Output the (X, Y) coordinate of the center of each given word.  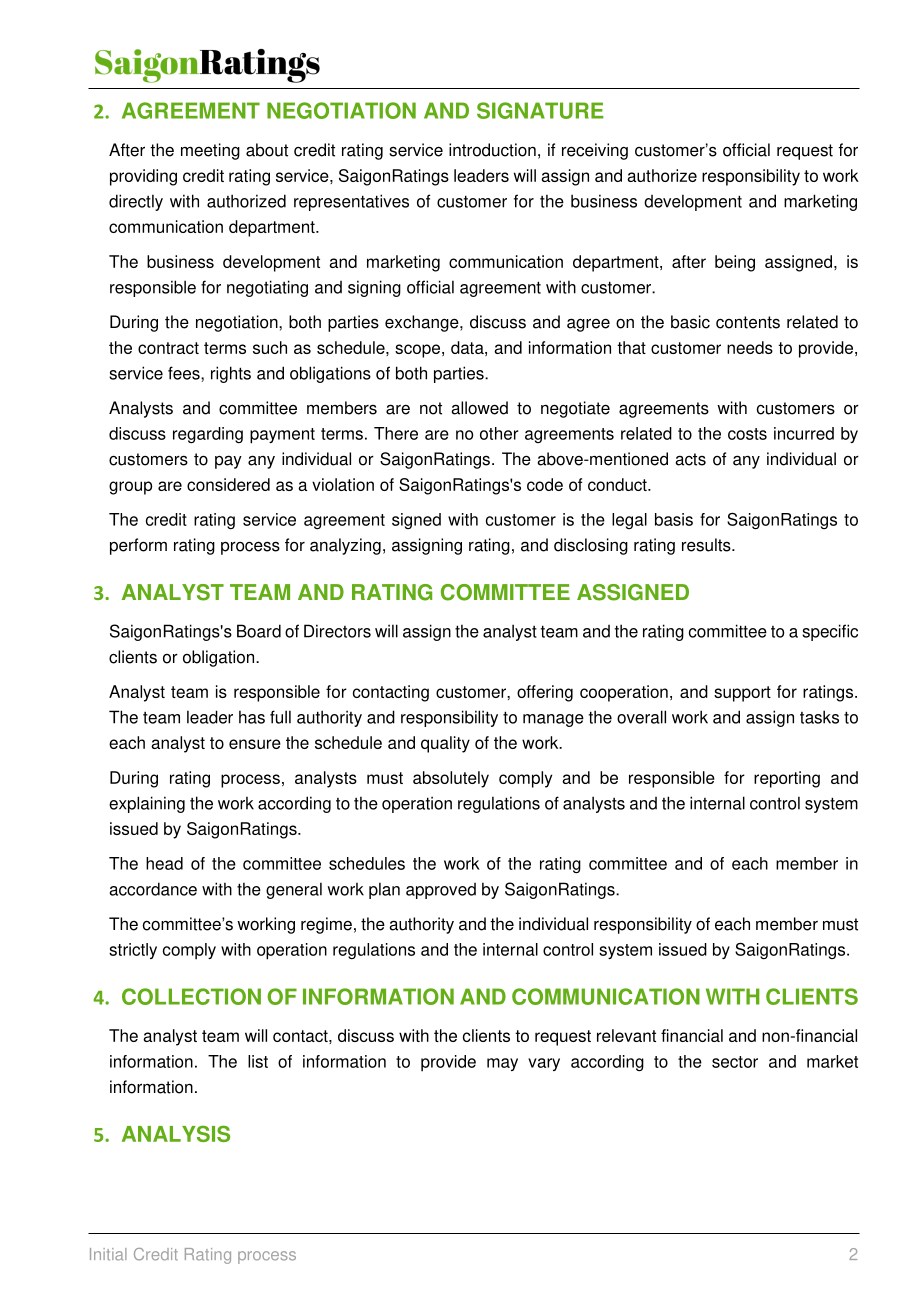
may (502, 1064)
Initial (108, 1254)
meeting (210, 151)
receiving (595, 151)
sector (735, 1062)
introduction (492, 150)
